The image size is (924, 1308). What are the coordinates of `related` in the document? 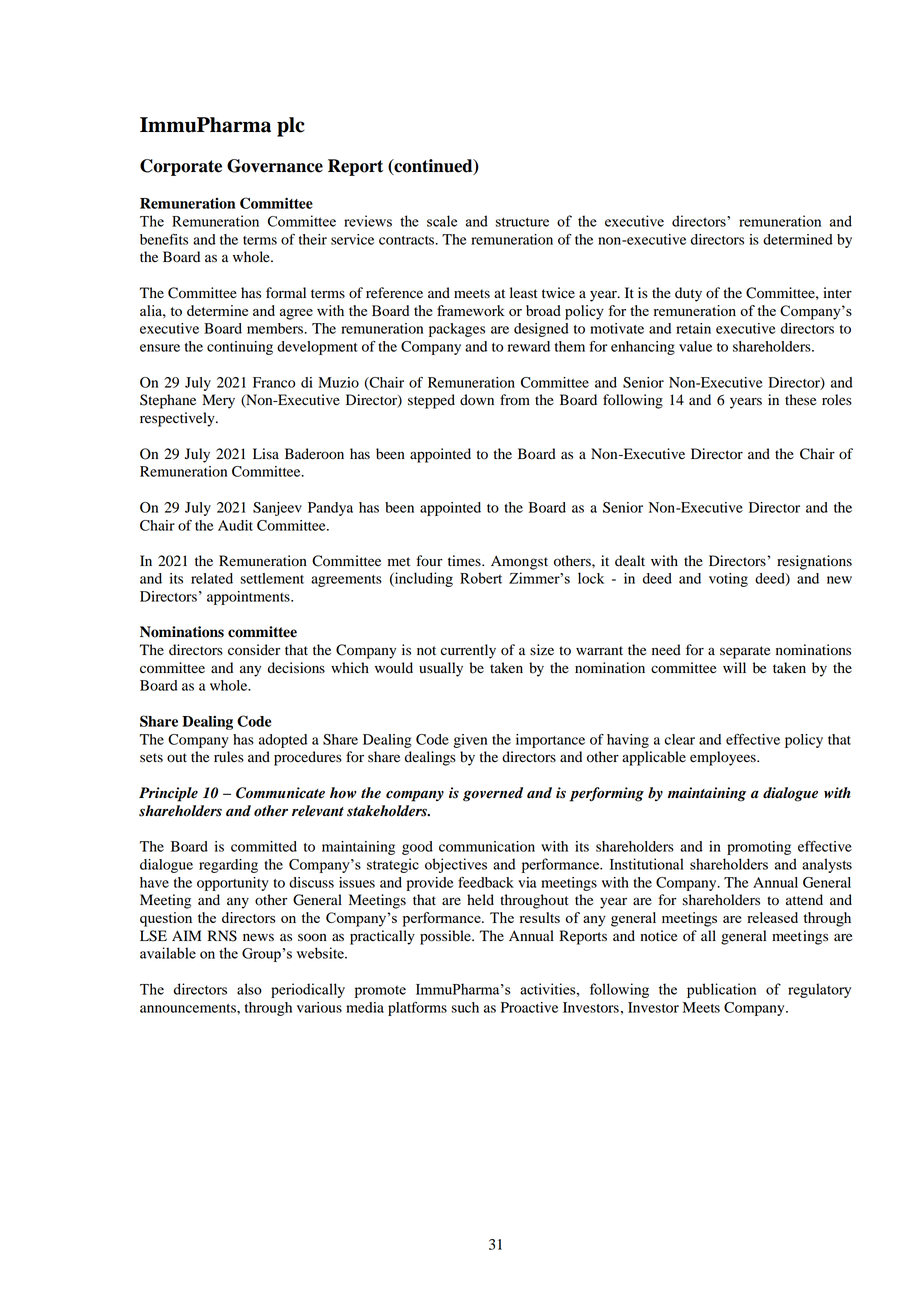 It's located at (212, 578).
